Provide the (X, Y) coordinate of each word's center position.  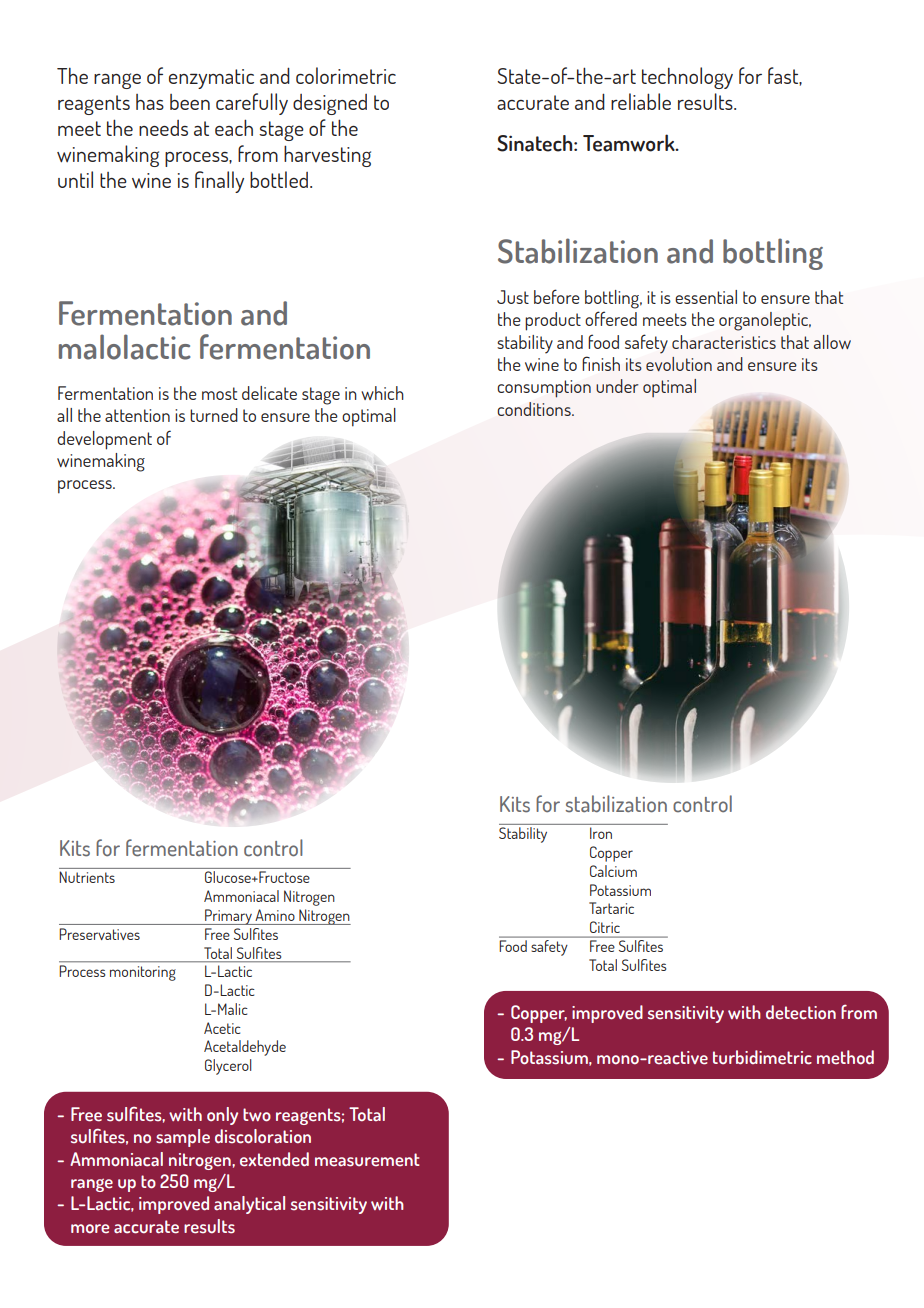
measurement (367, 1160)
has (150, 102)
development (104, 440)
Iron (601, 833)
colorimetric (346, 75)
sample (183, 1138)
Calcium (613, 871)
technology (687, 78)
